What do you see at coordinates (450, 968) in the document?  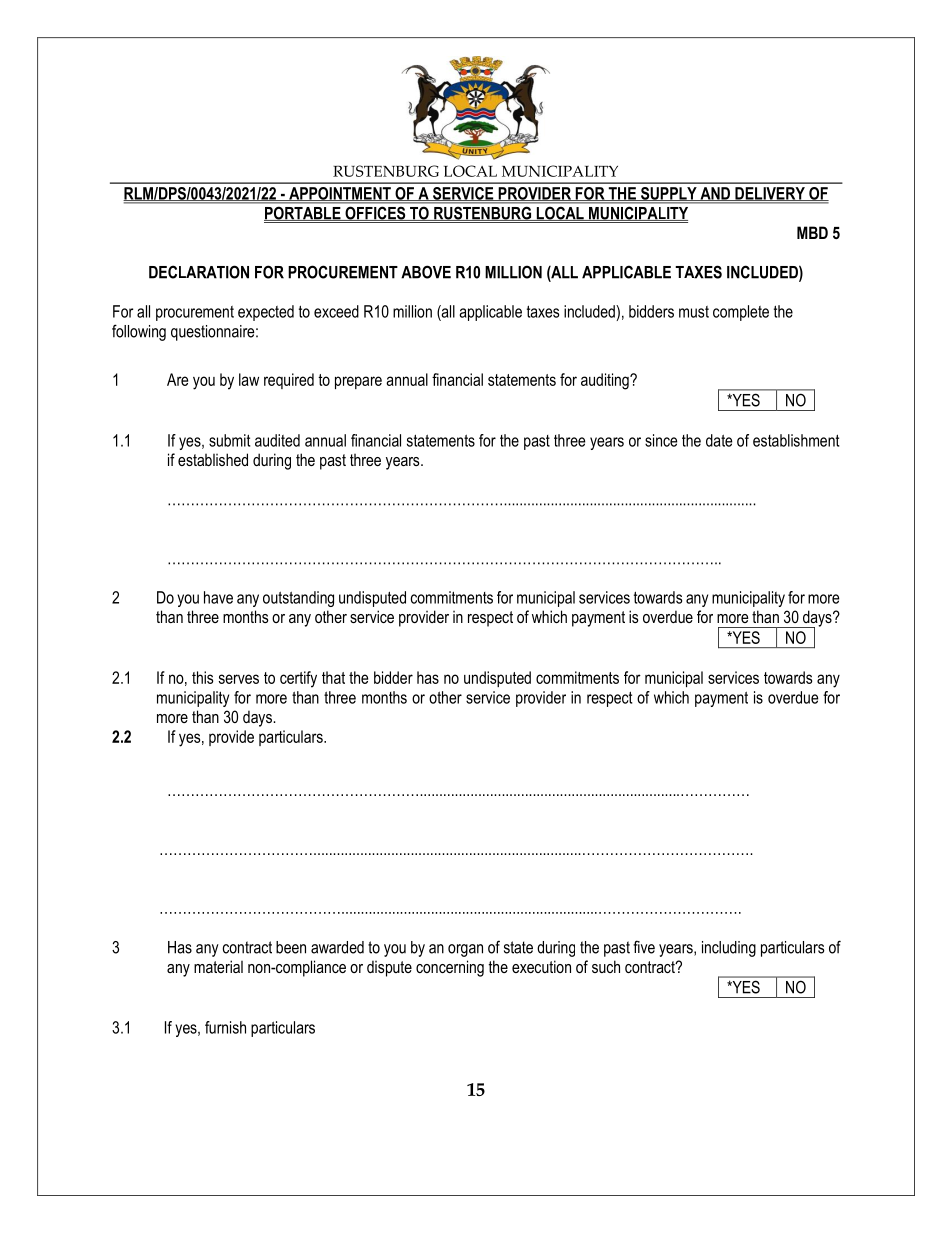 I see `concerning` at bounding box center [450, 968].
